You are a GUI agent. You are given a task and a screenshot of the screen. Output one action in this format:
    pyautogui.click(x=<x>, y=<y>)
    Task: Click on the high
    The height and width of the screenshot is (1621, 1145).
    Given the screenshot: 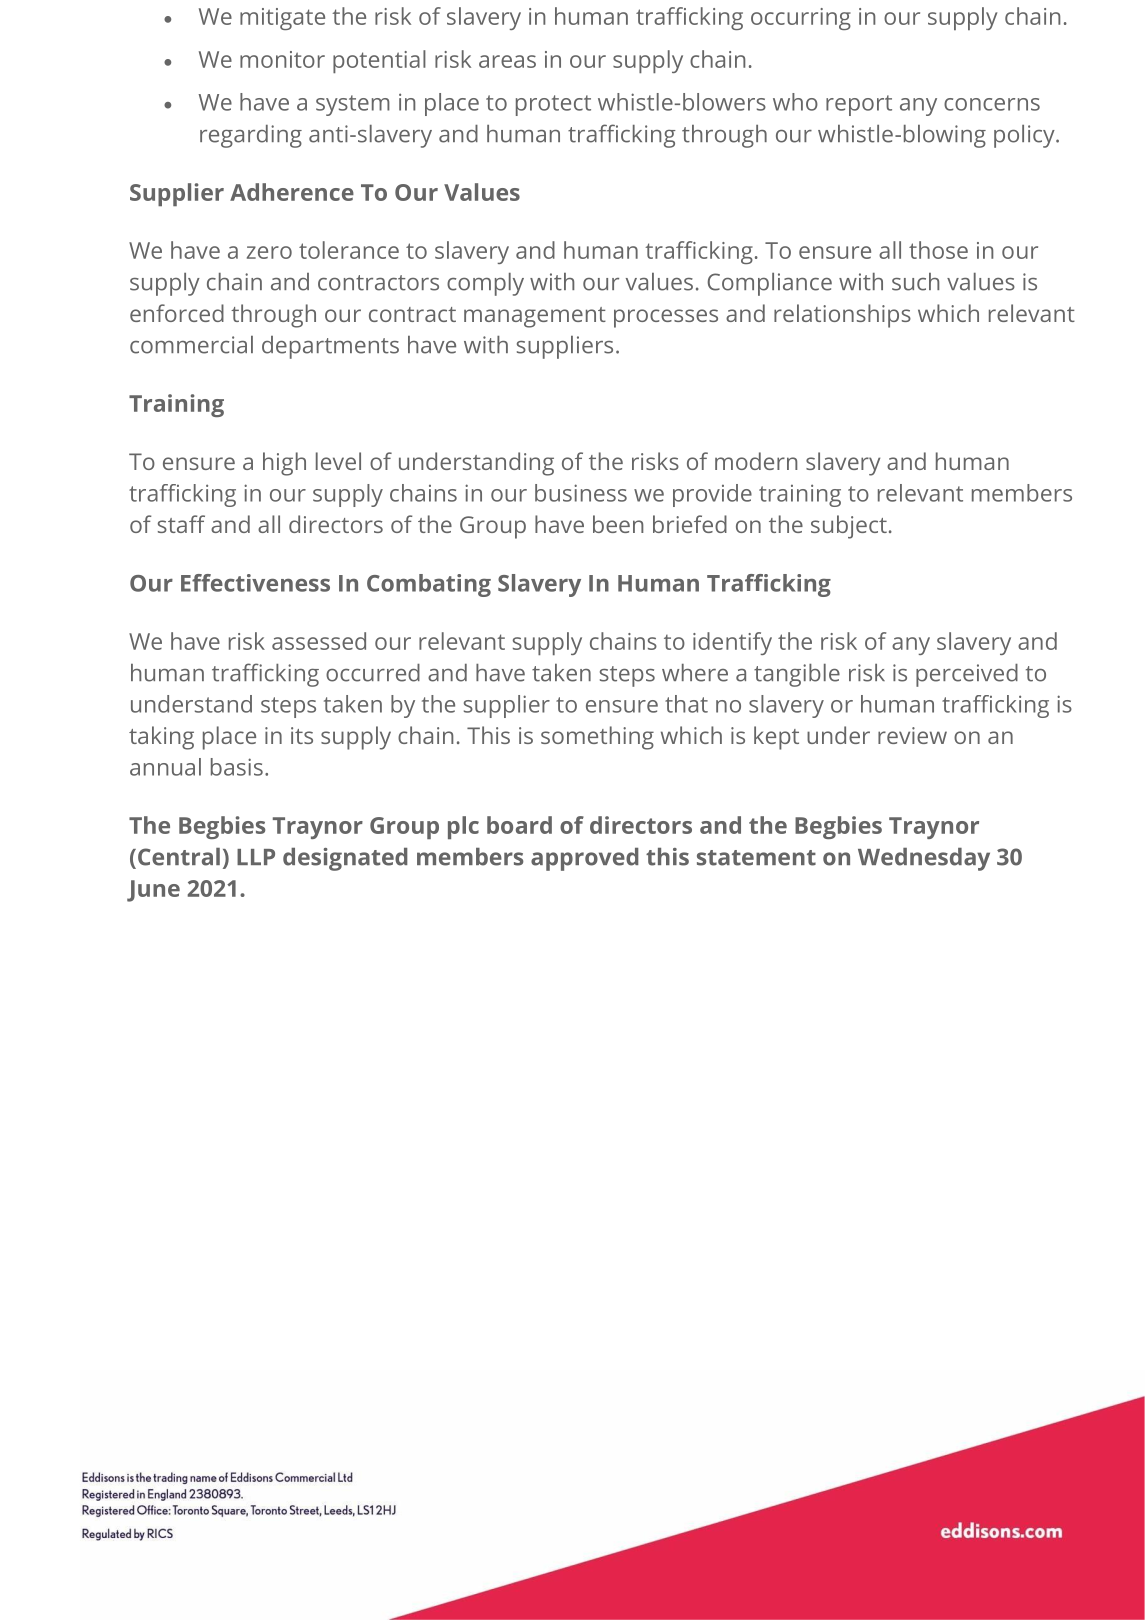 What is the action you would take?
    pyautogui.click(x=284, y=464)
